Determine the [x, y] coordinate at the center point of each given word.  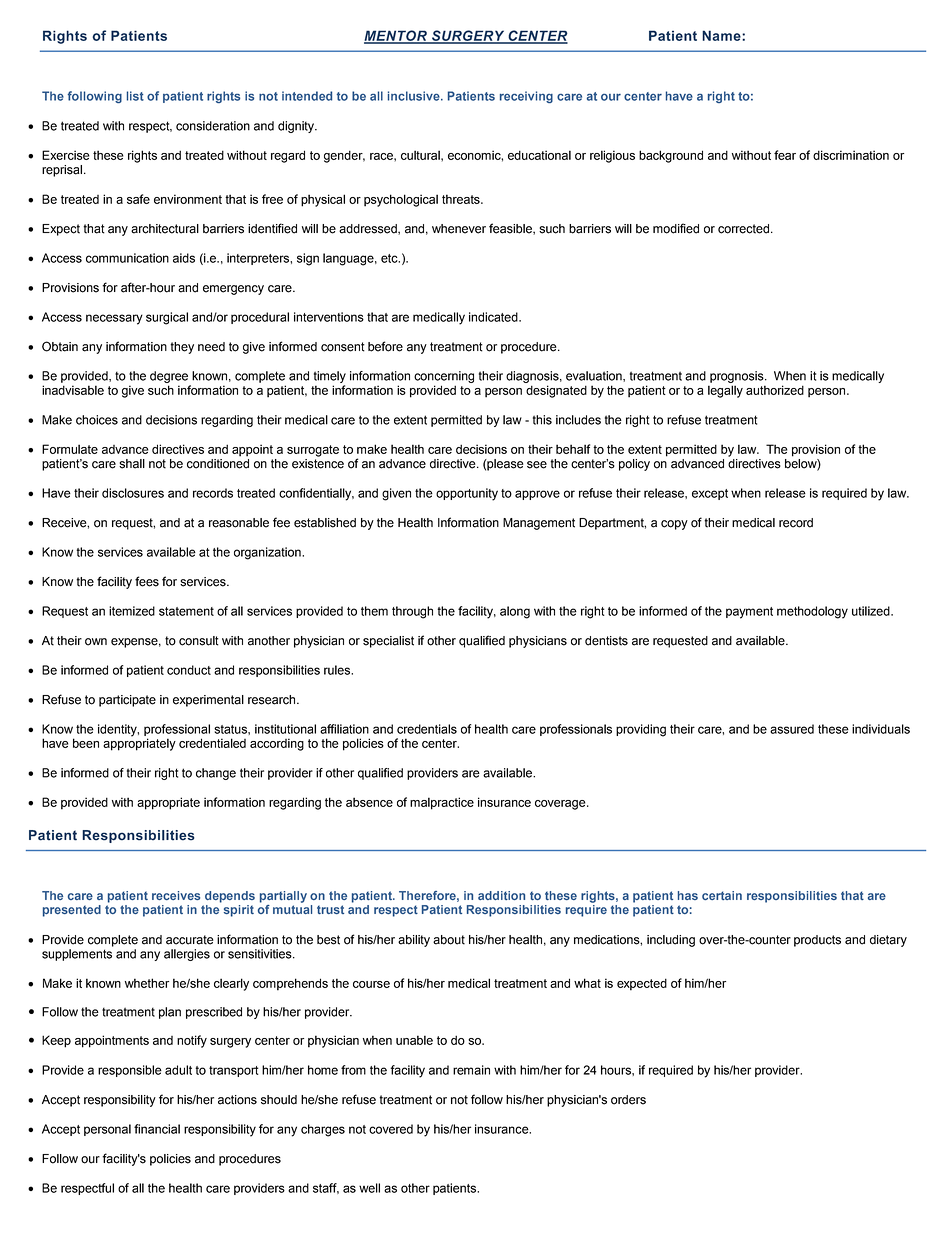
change [216, 774]
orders [628, 1100]
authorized [775, 390]
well [369, 1188]
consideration [213, 126]
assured [792, 729]
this [542, 420]
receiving [526, 97]
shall [132, 464]
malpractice [442, 803]
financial [157, 1129]
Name [722, 35]
